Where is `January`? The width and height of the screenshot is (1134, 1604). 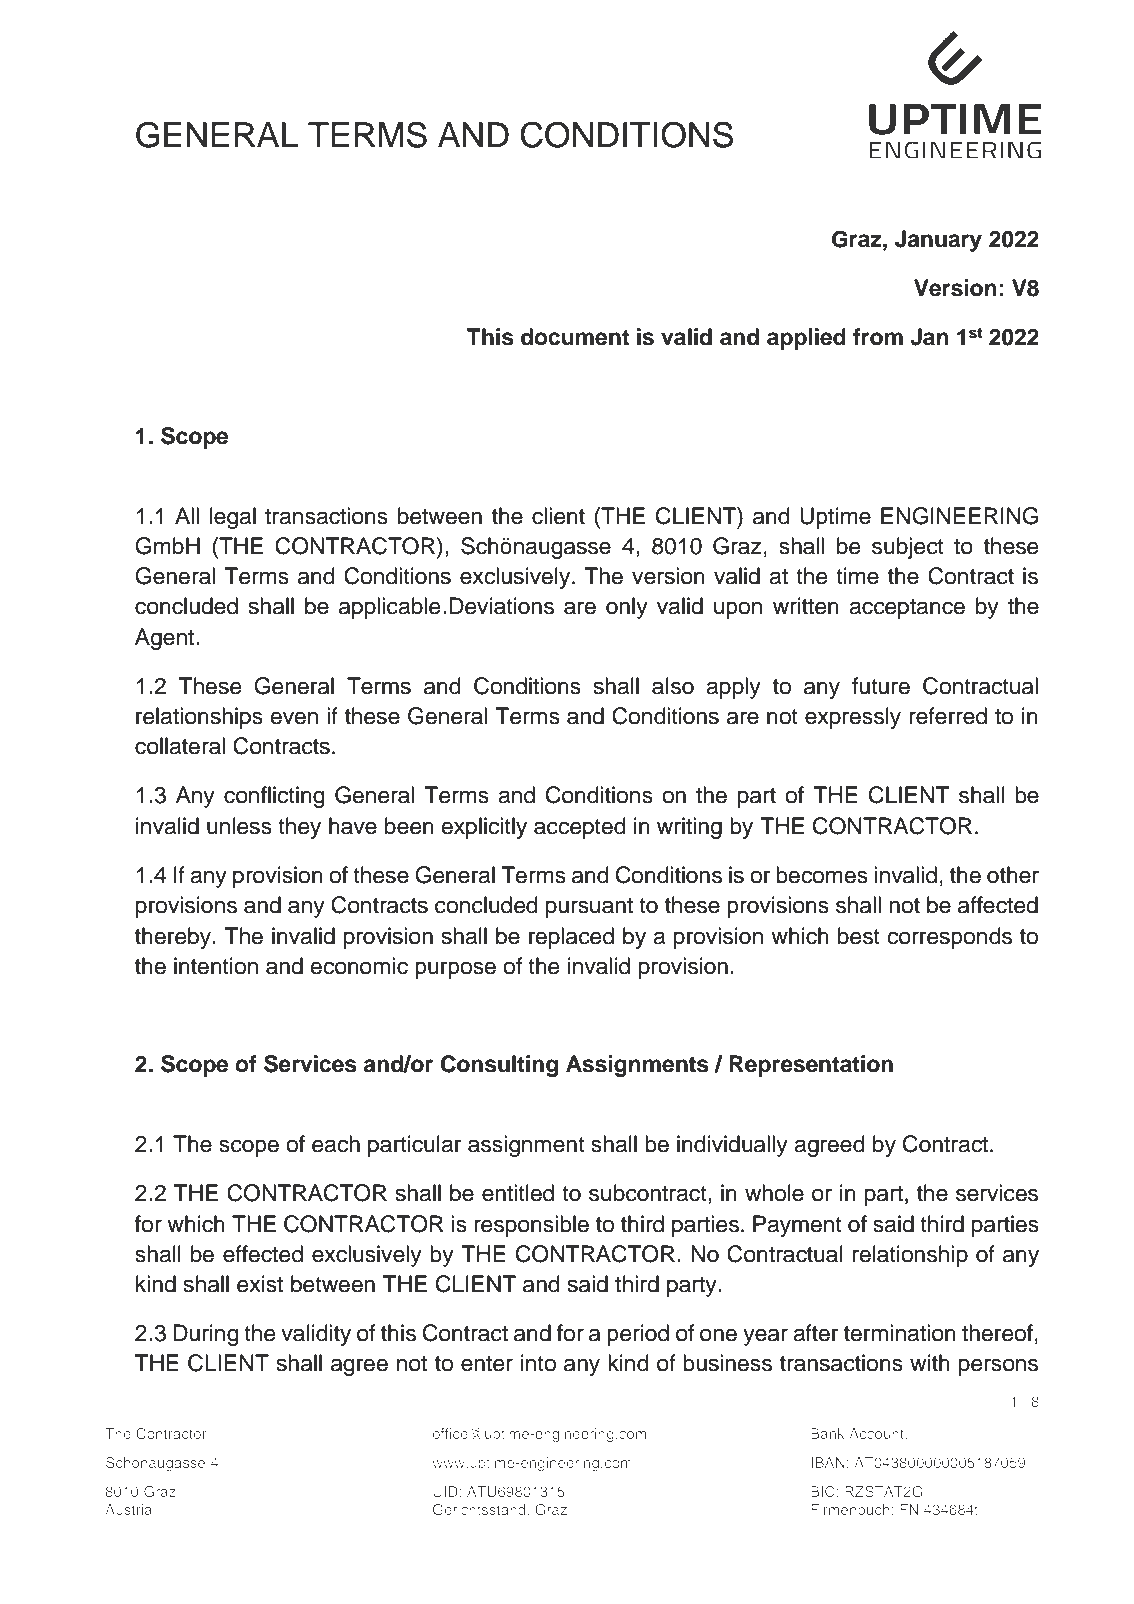 January is located at coordinates (938, 241).
